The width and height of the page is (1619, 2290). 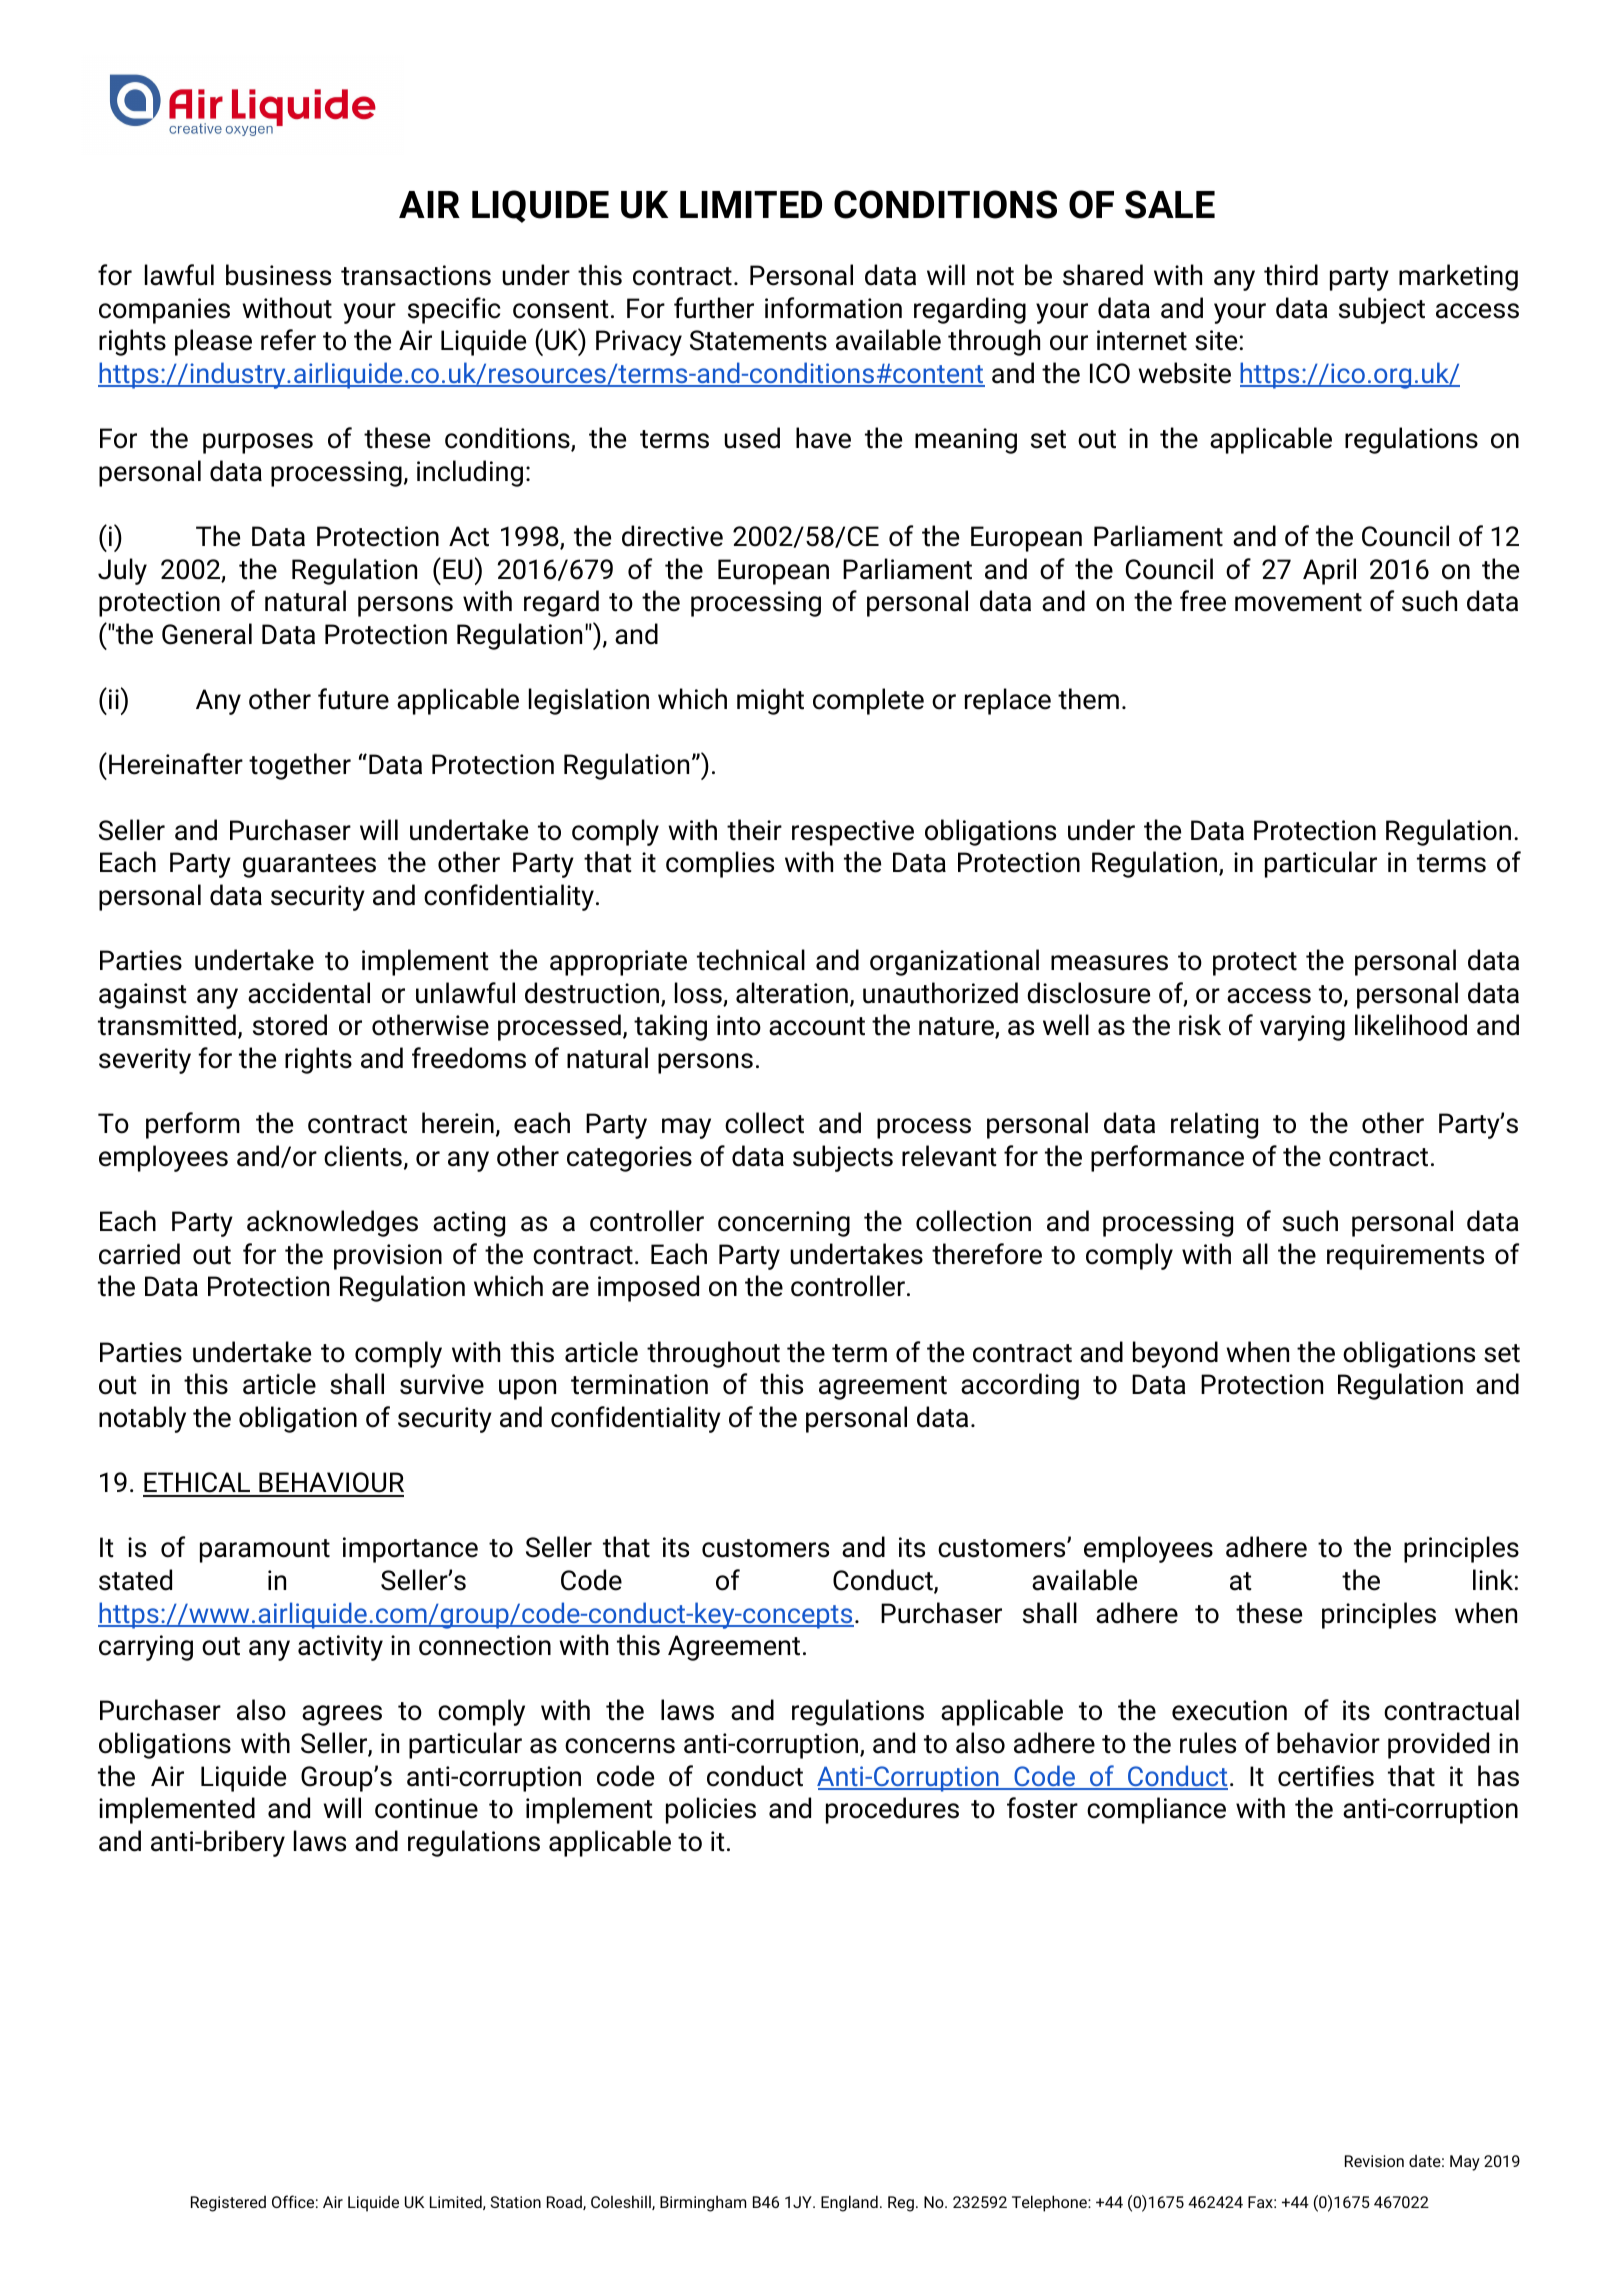 I want to click on third, so click(x=1291, y=275).
